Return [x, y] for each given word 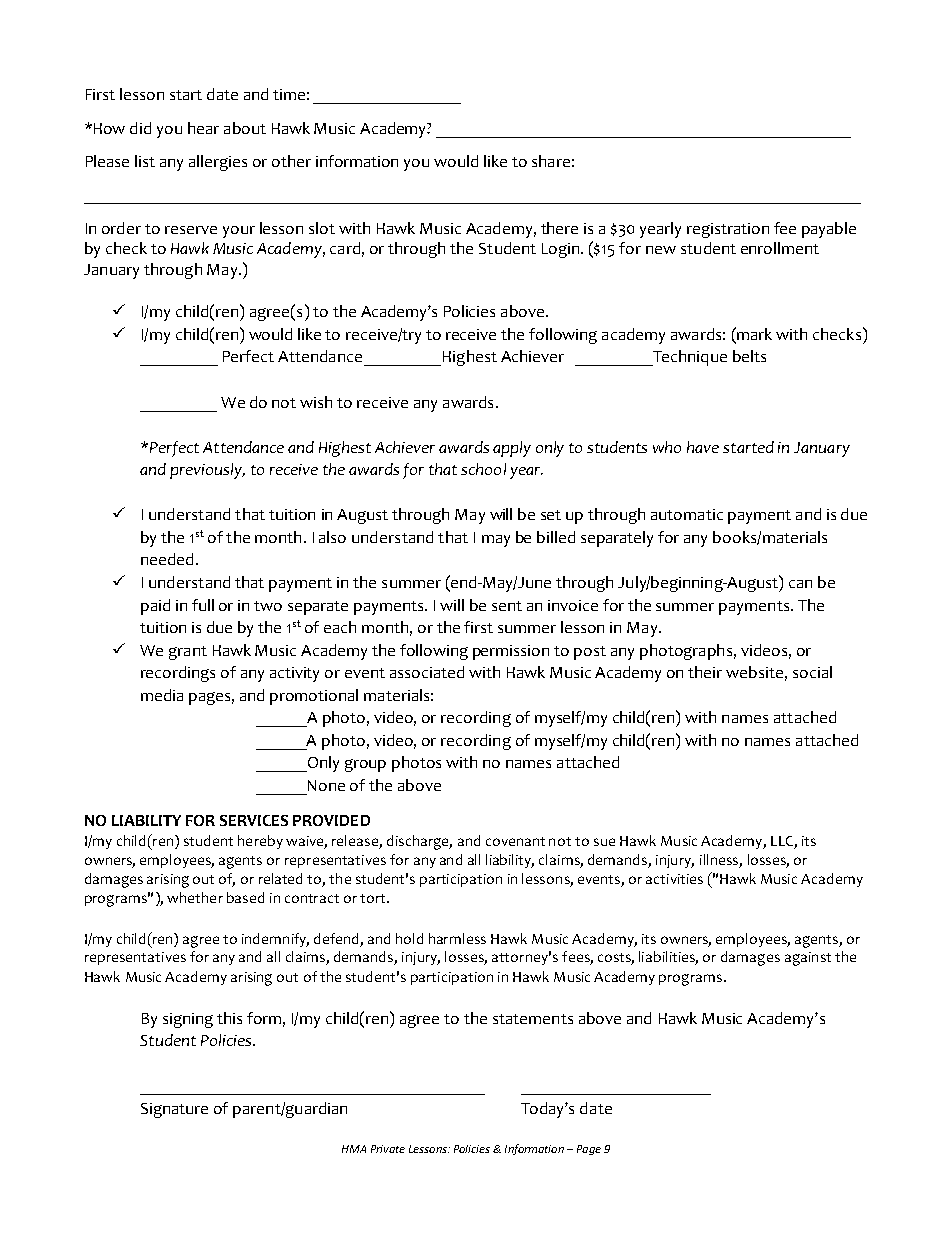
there [559, 228]
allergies [218, 163]
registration [728, 230]
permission [511, 652]
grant [188, 653]
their [705, 672]
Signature [174, 1110]
